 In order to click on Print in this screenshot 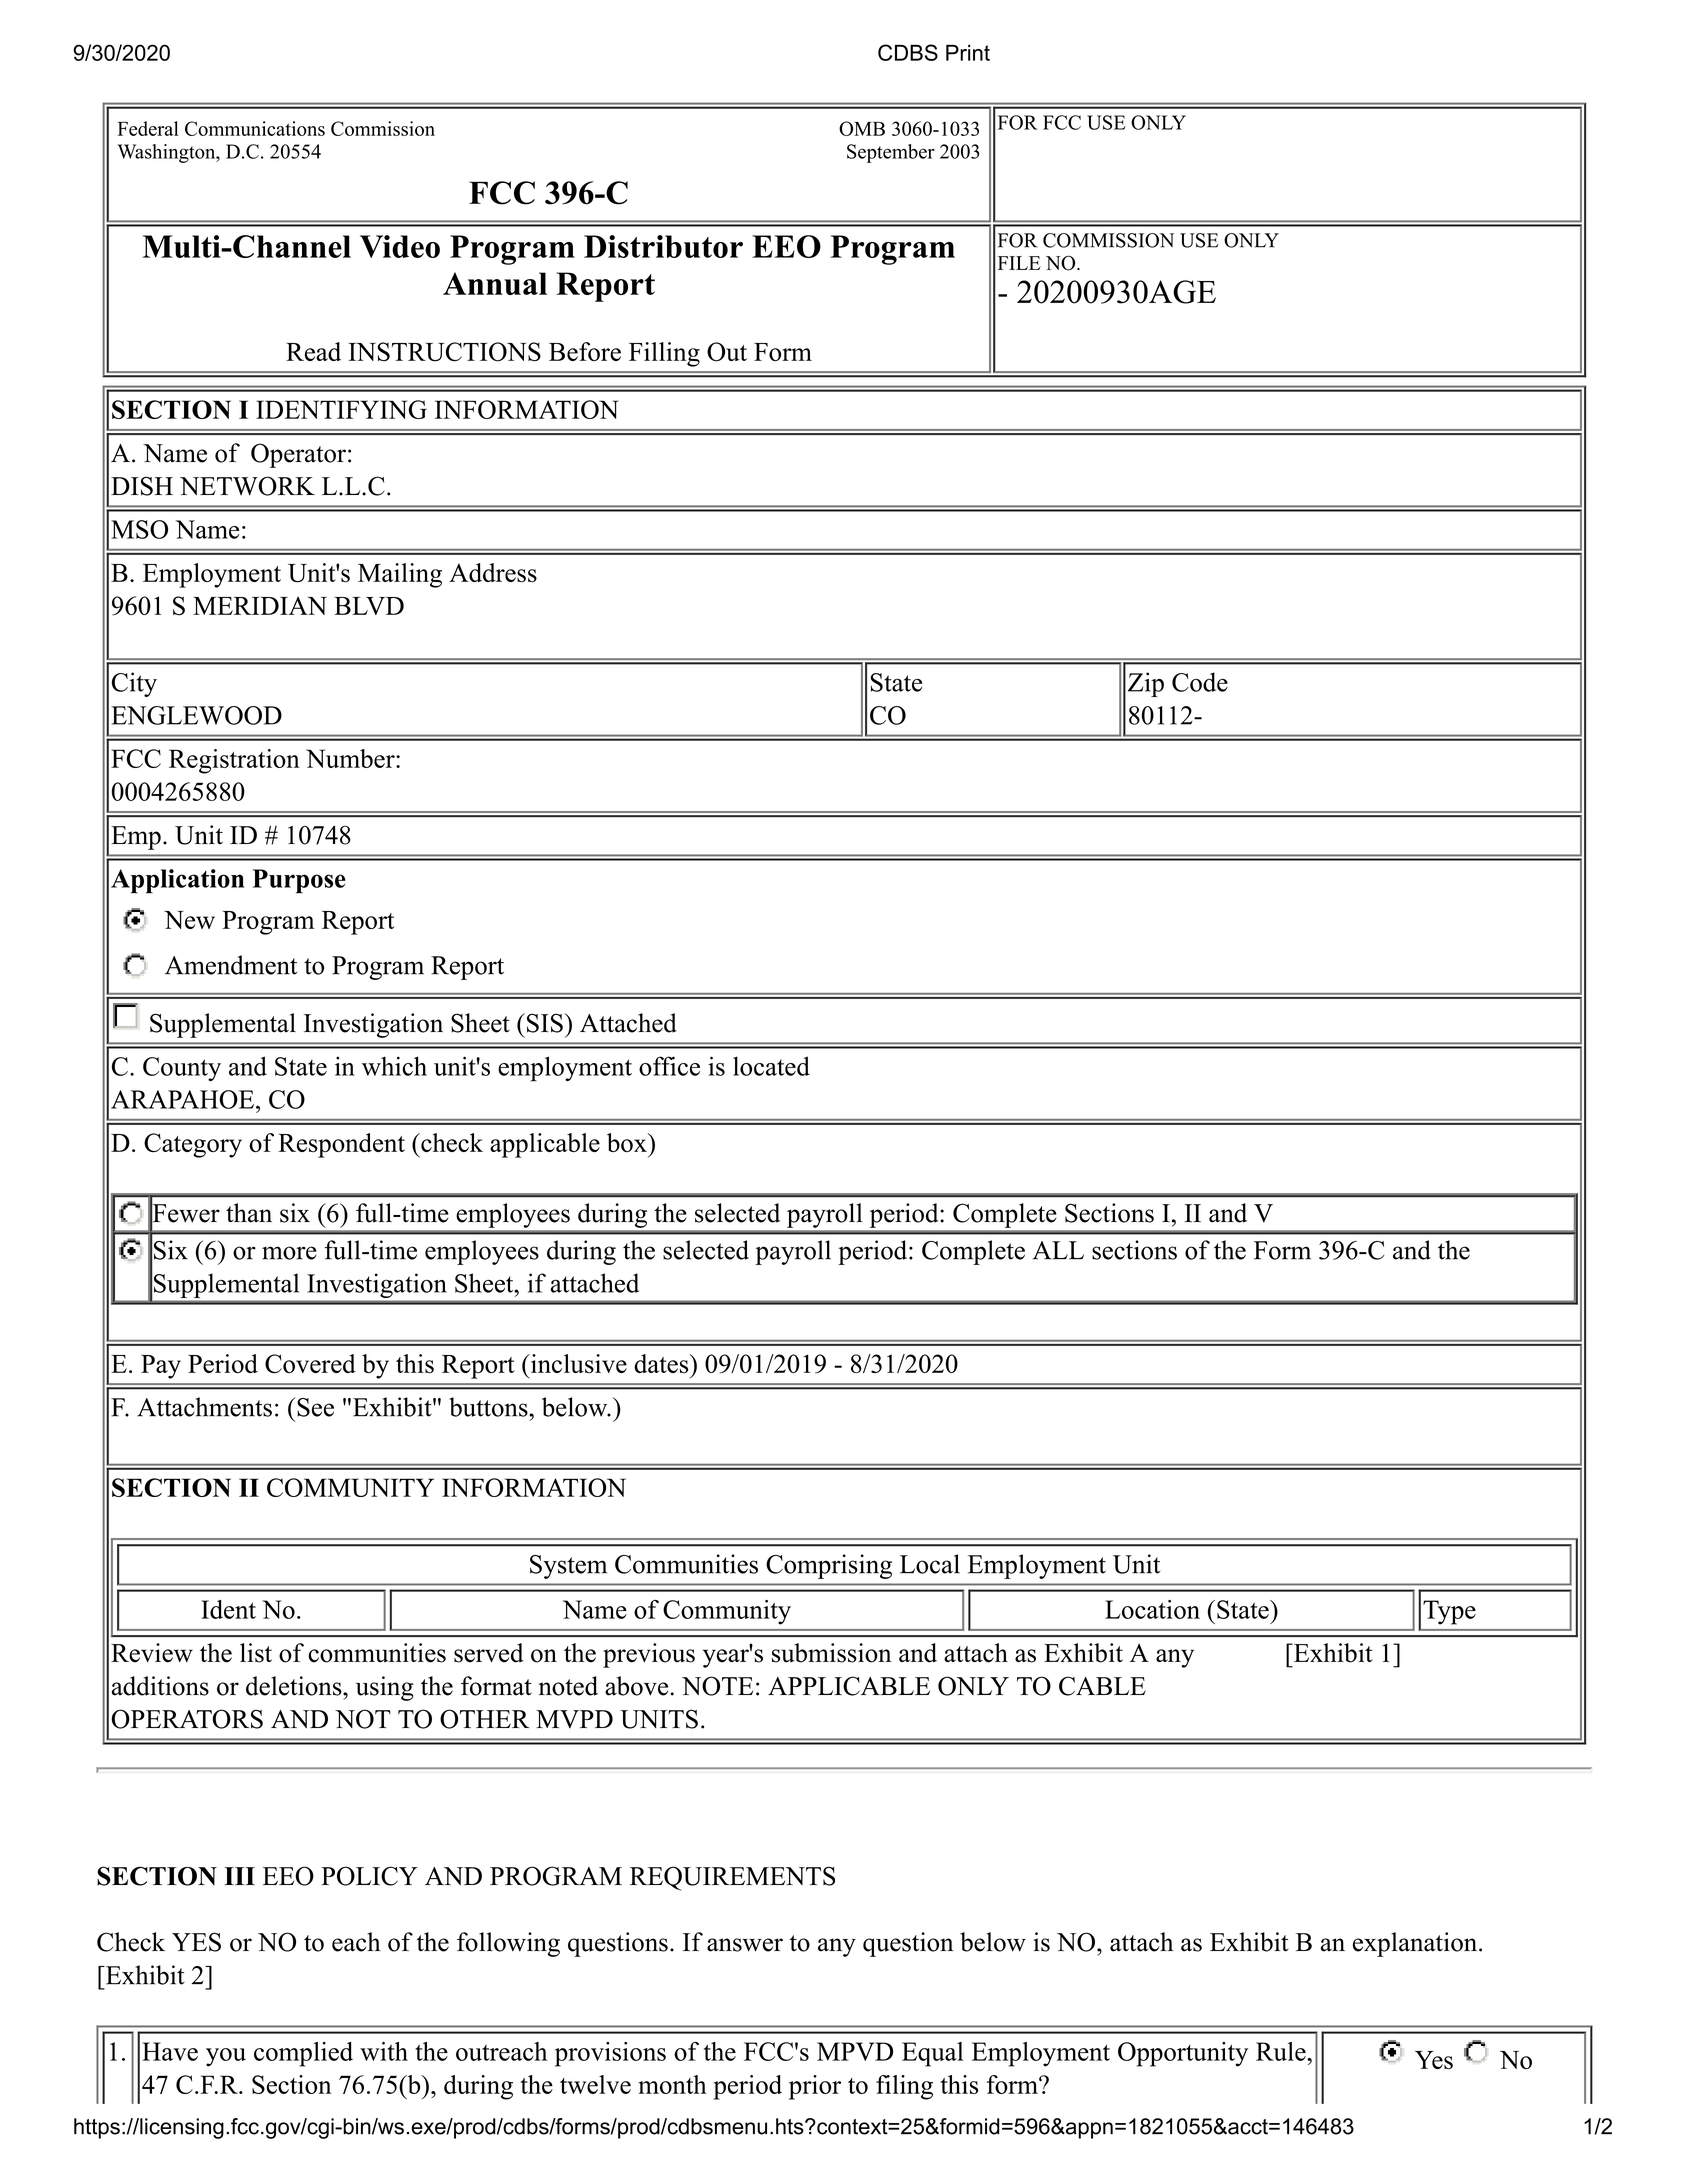, I will do `click(968, 52)`.
